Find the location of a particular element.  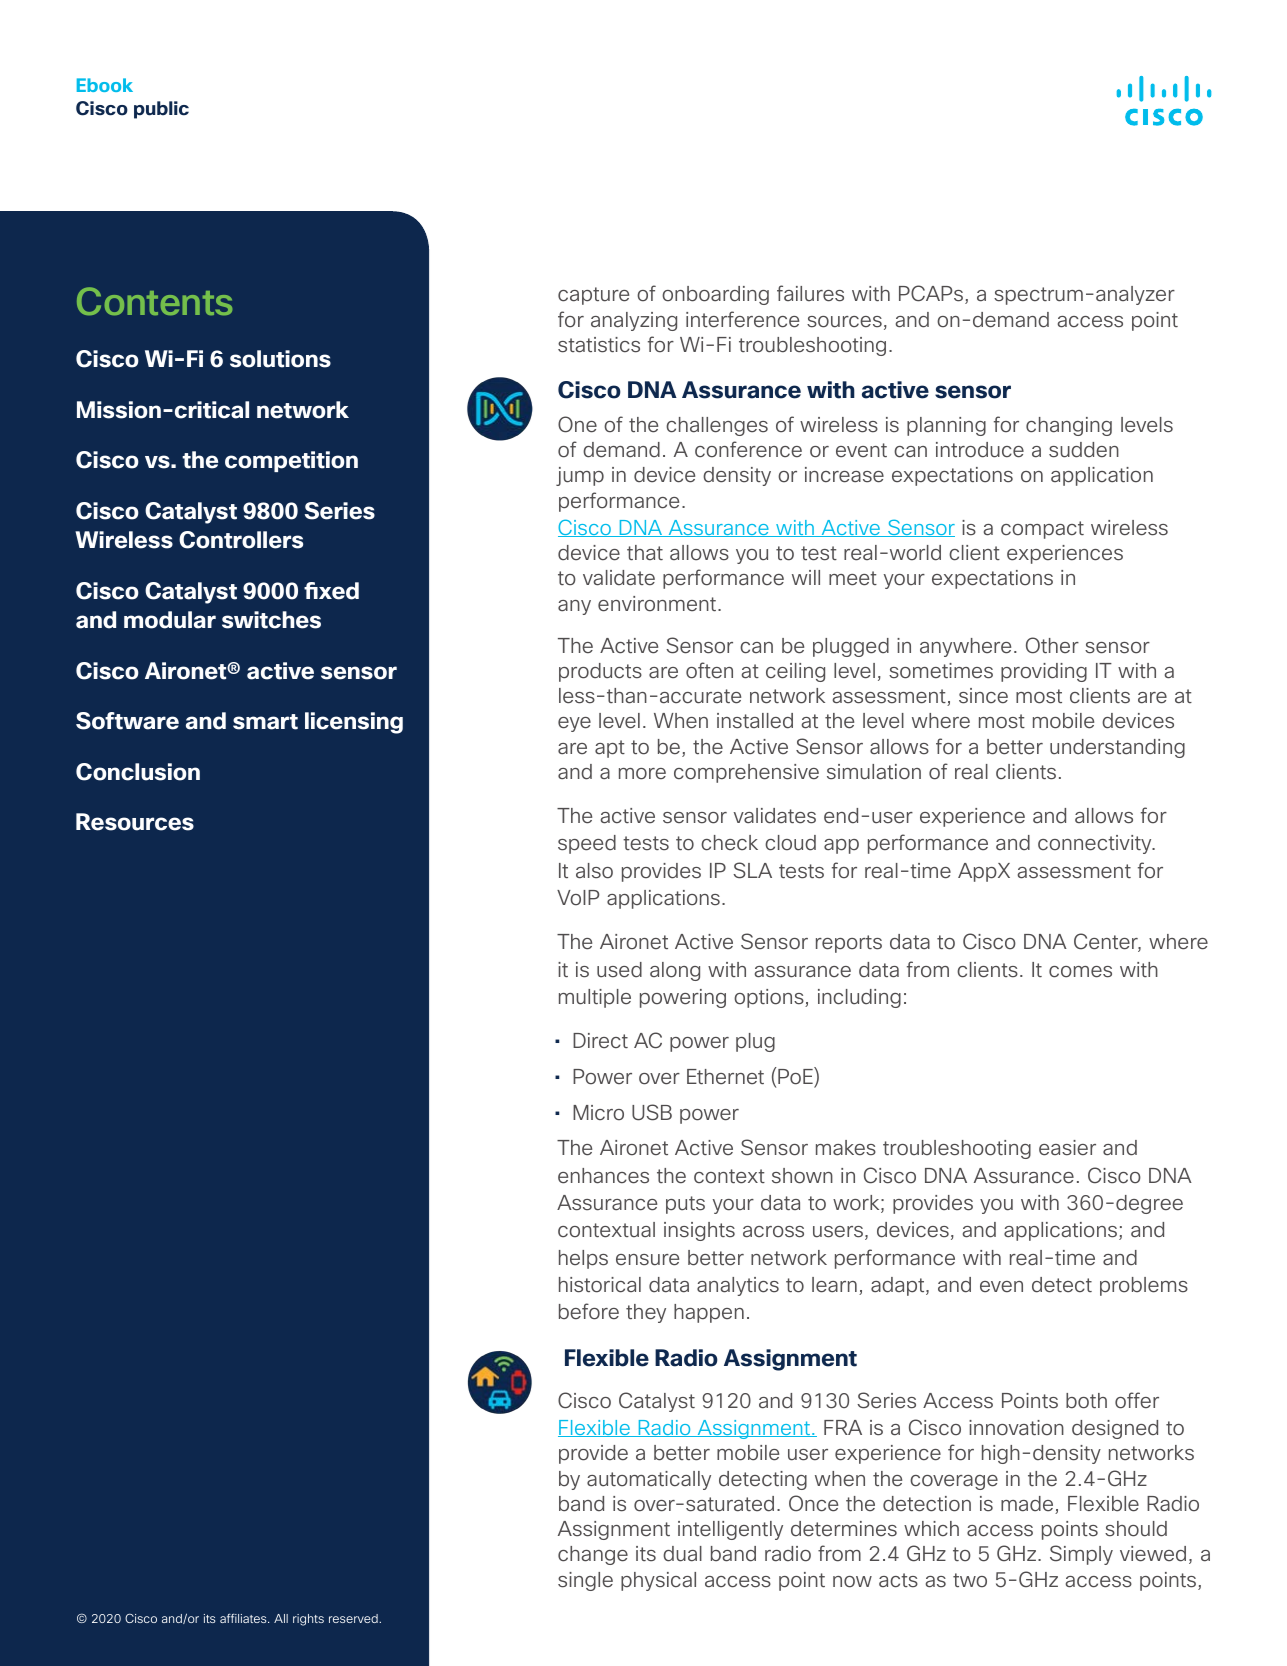

capture is located at coordinates (593, 296).
